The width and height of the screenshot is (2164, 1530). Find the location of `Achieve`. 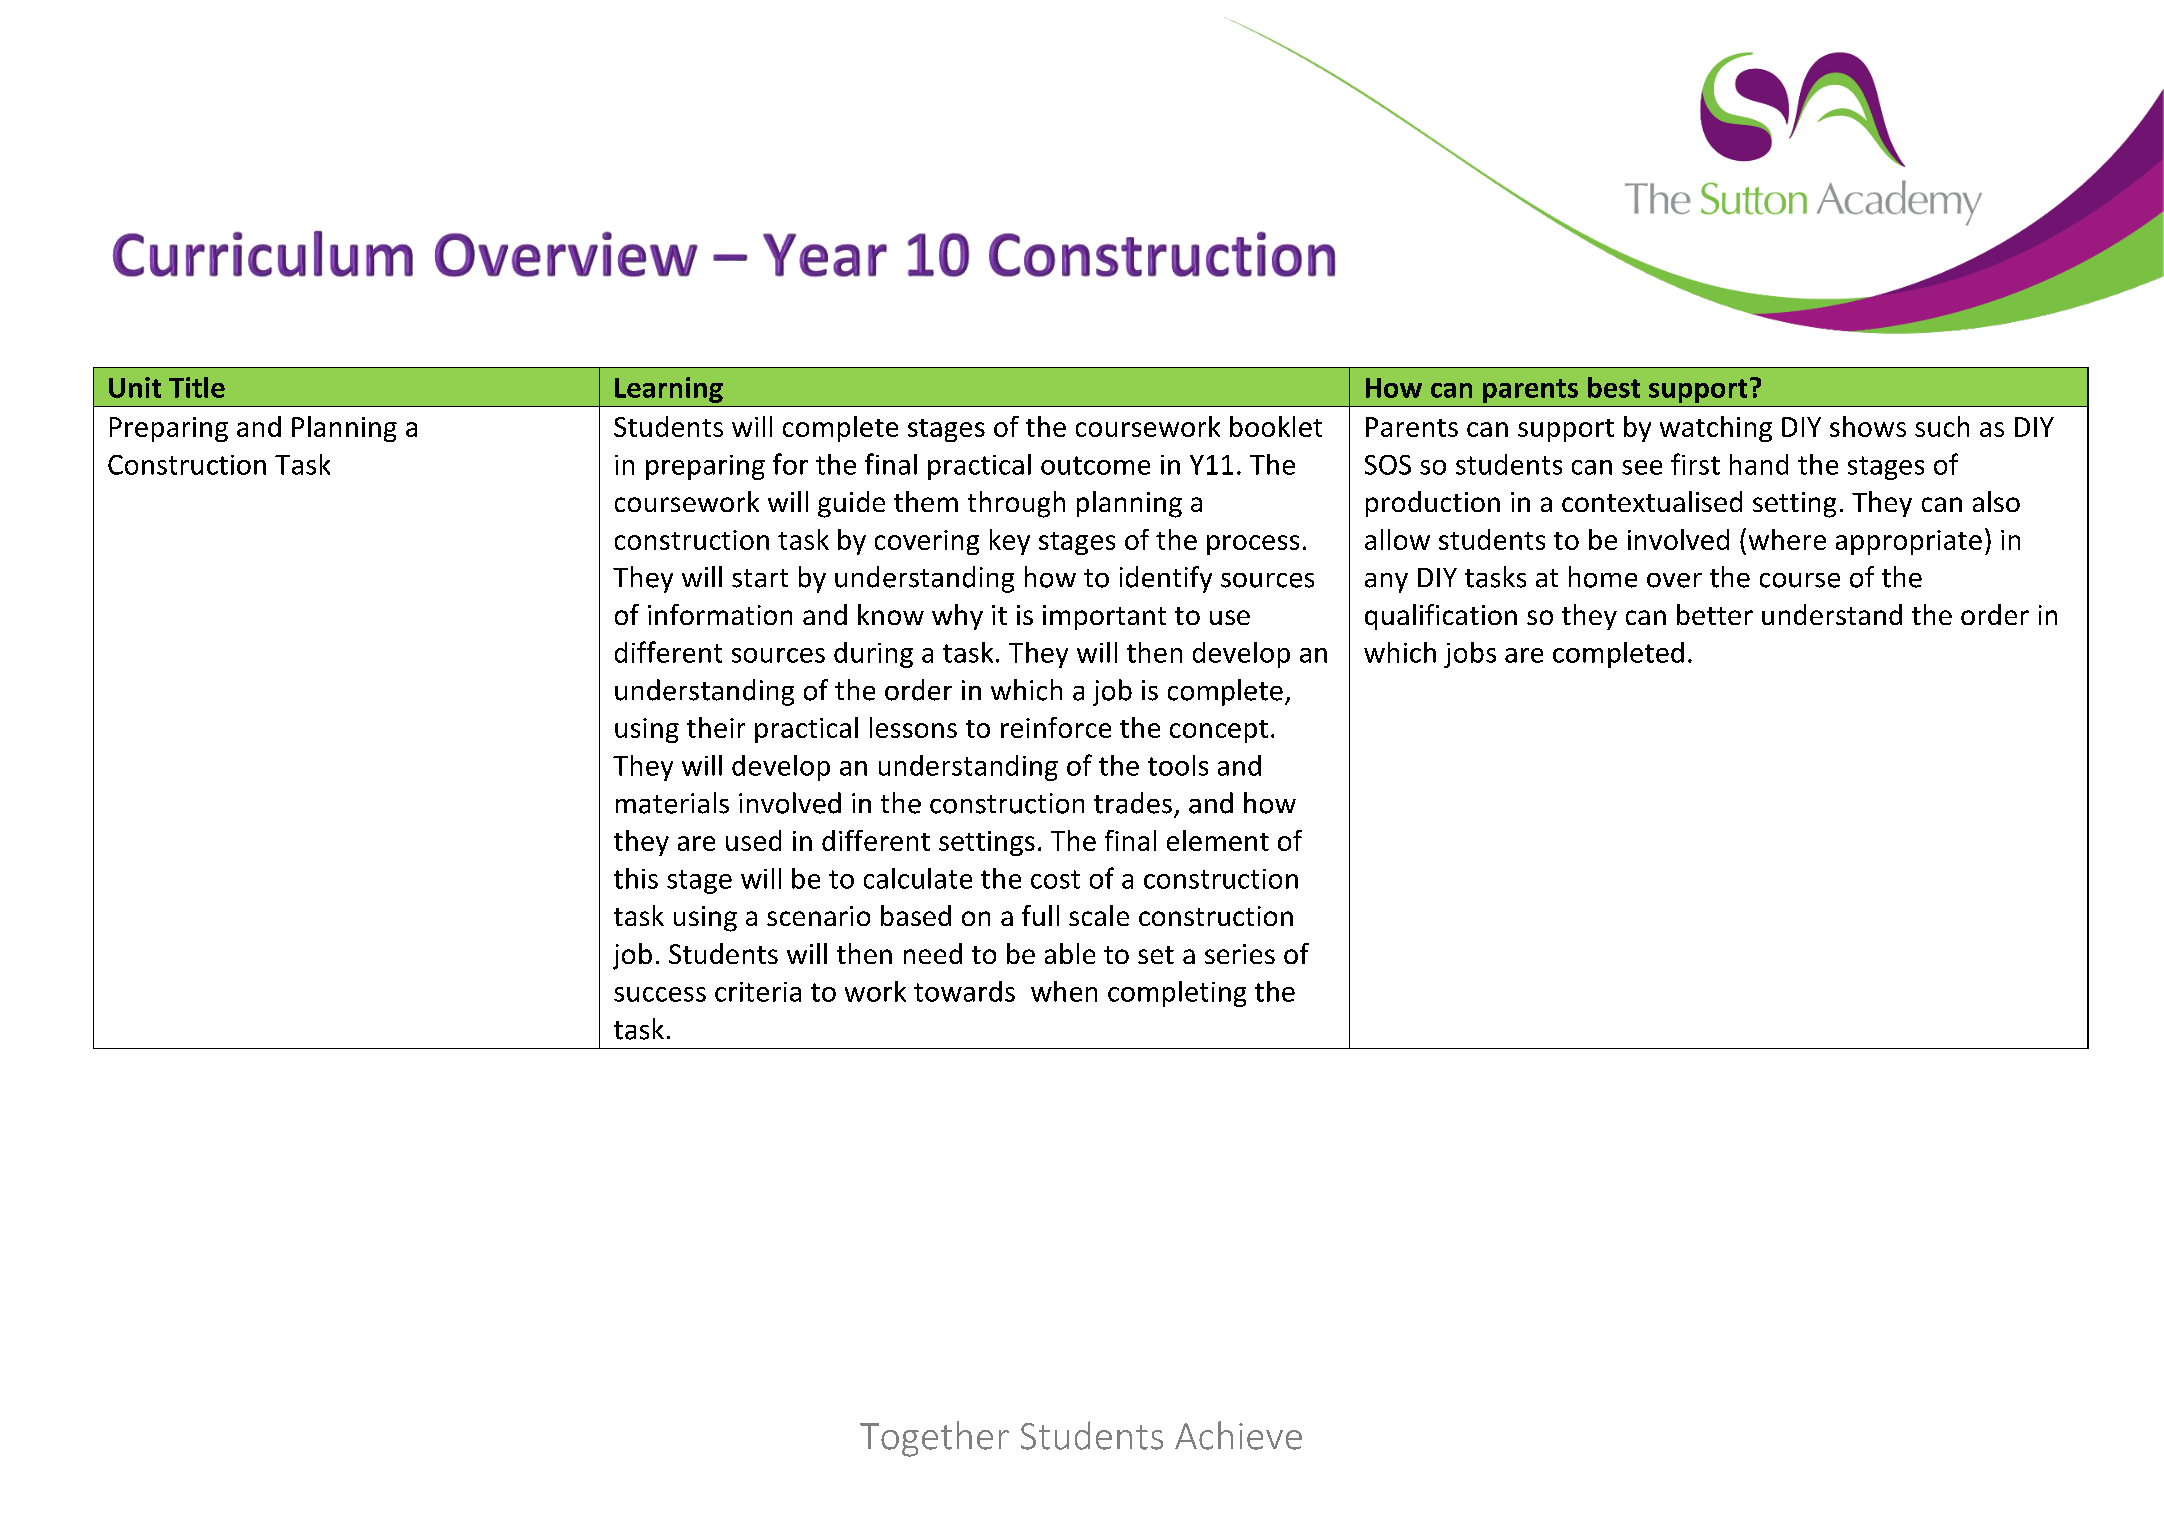

Achieve is located at coordinates (1238, 1435).
